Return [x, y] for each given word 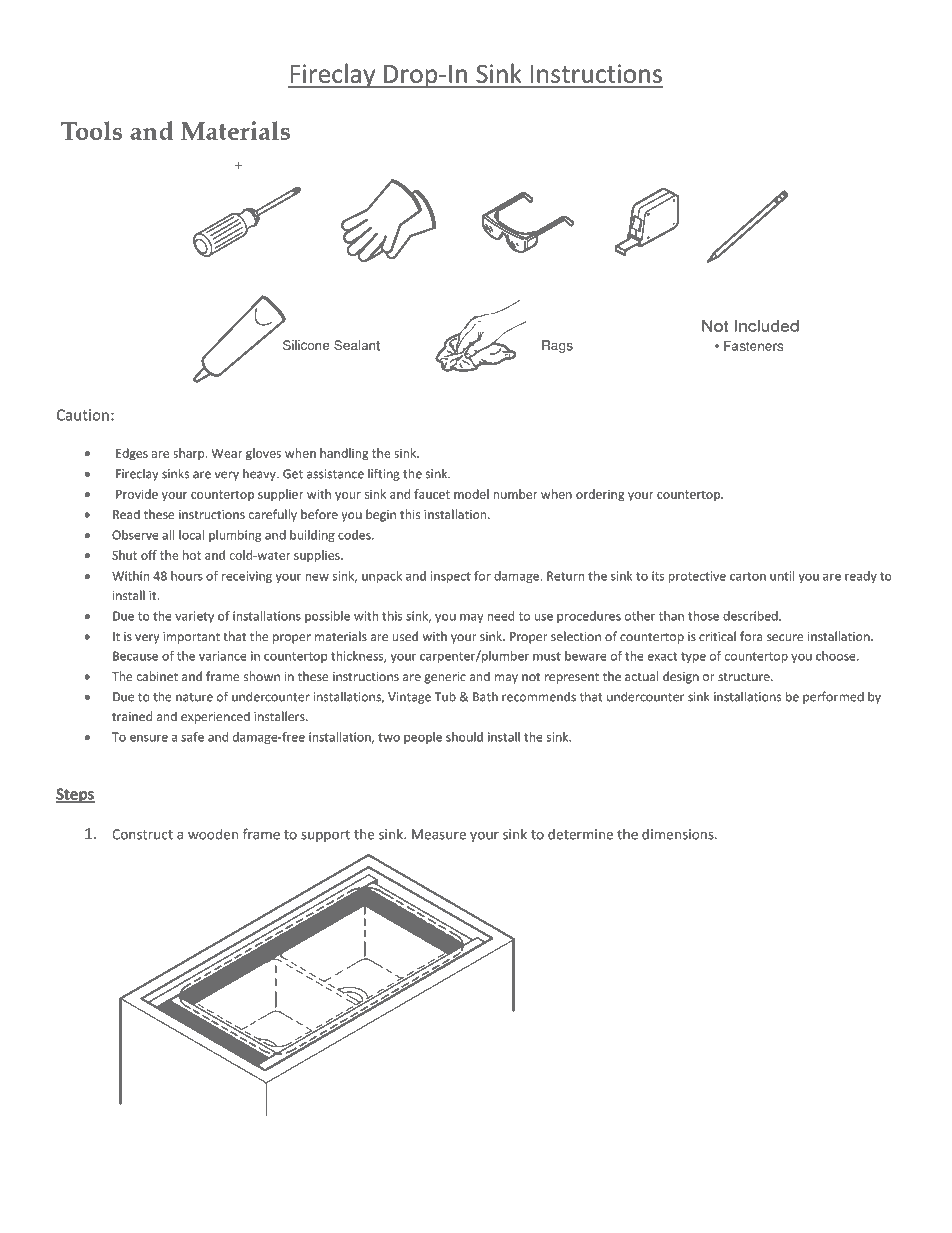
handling [344, 454]
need [500, 616]
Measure [439, 834]
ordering [600, 495]
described [751, 616]
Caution [83, 415]
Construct [142, 834]
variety [194, 617]
